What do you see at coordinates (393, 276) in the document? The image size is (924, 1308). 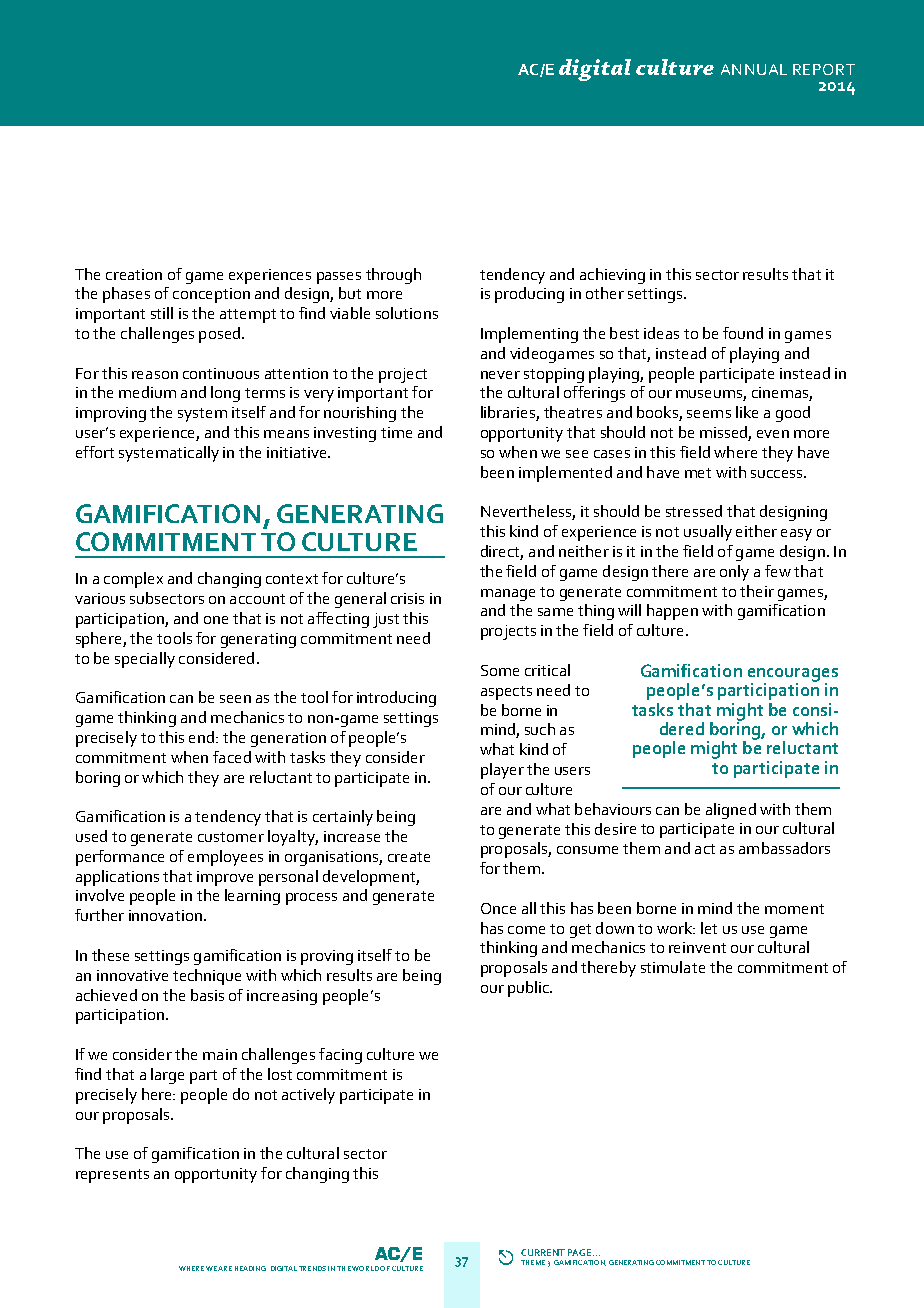 I see `through` at bounding box center [393, 276].
